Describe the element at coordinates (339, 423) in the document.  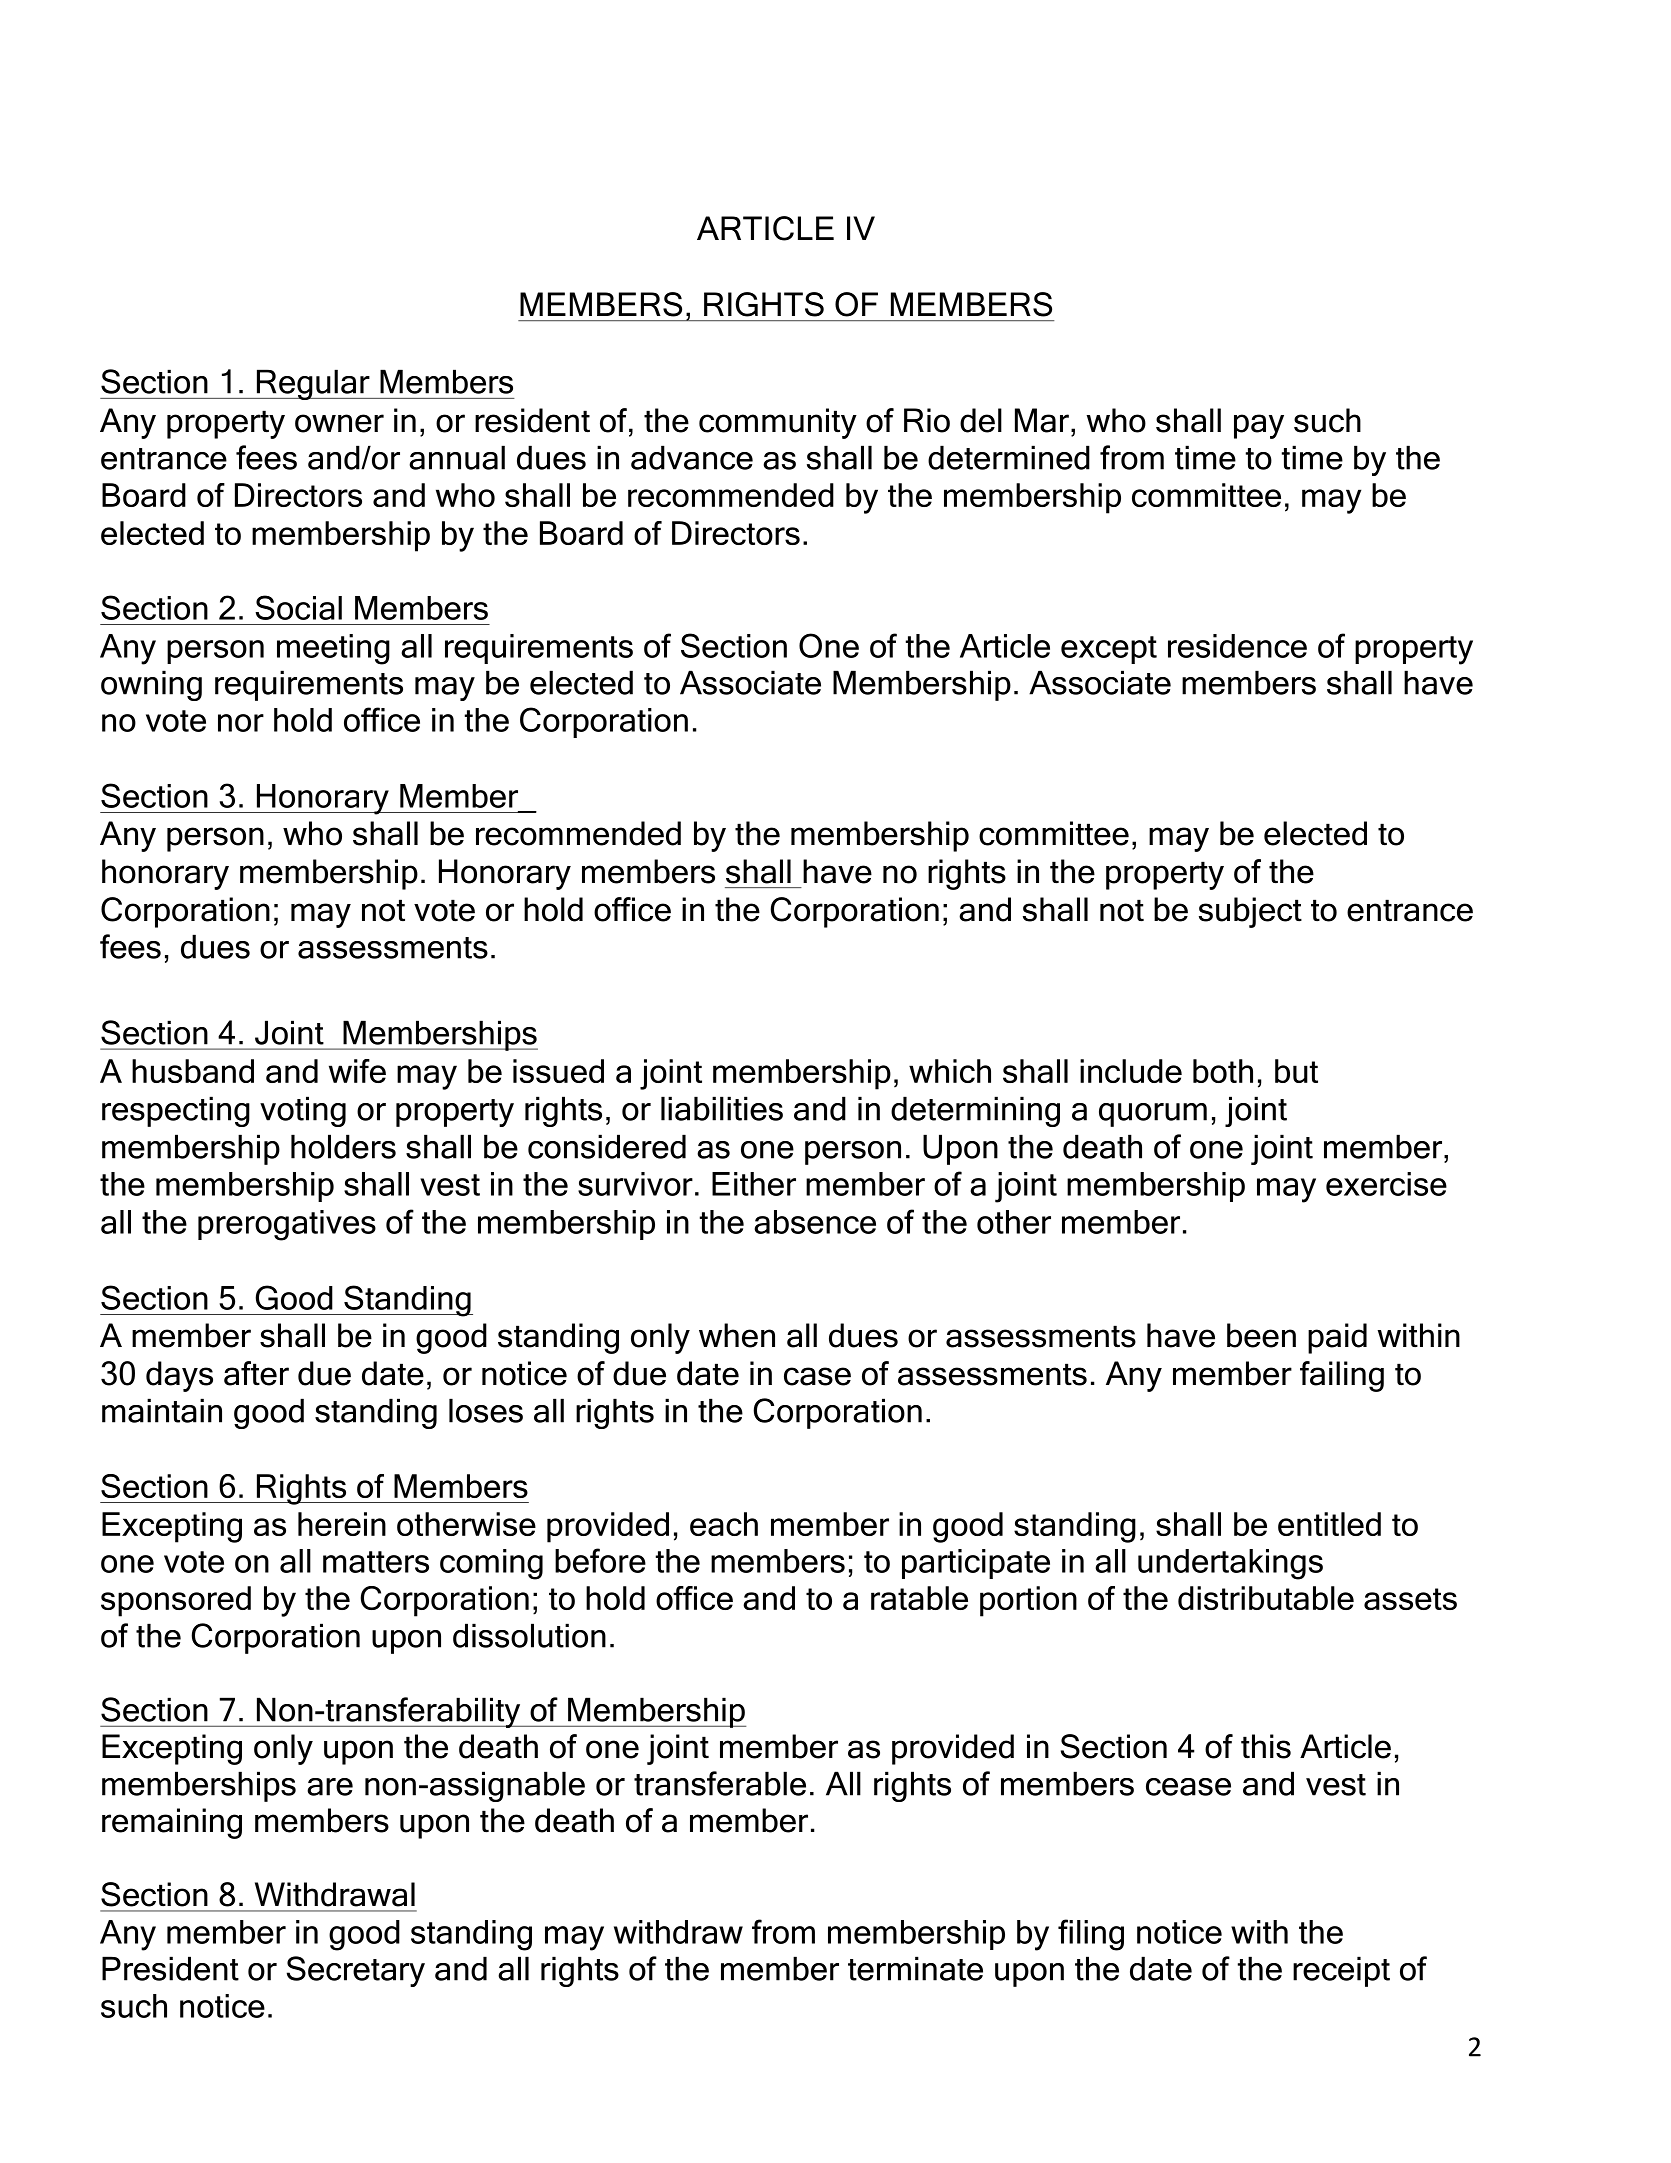
I see `owner` at that location.
